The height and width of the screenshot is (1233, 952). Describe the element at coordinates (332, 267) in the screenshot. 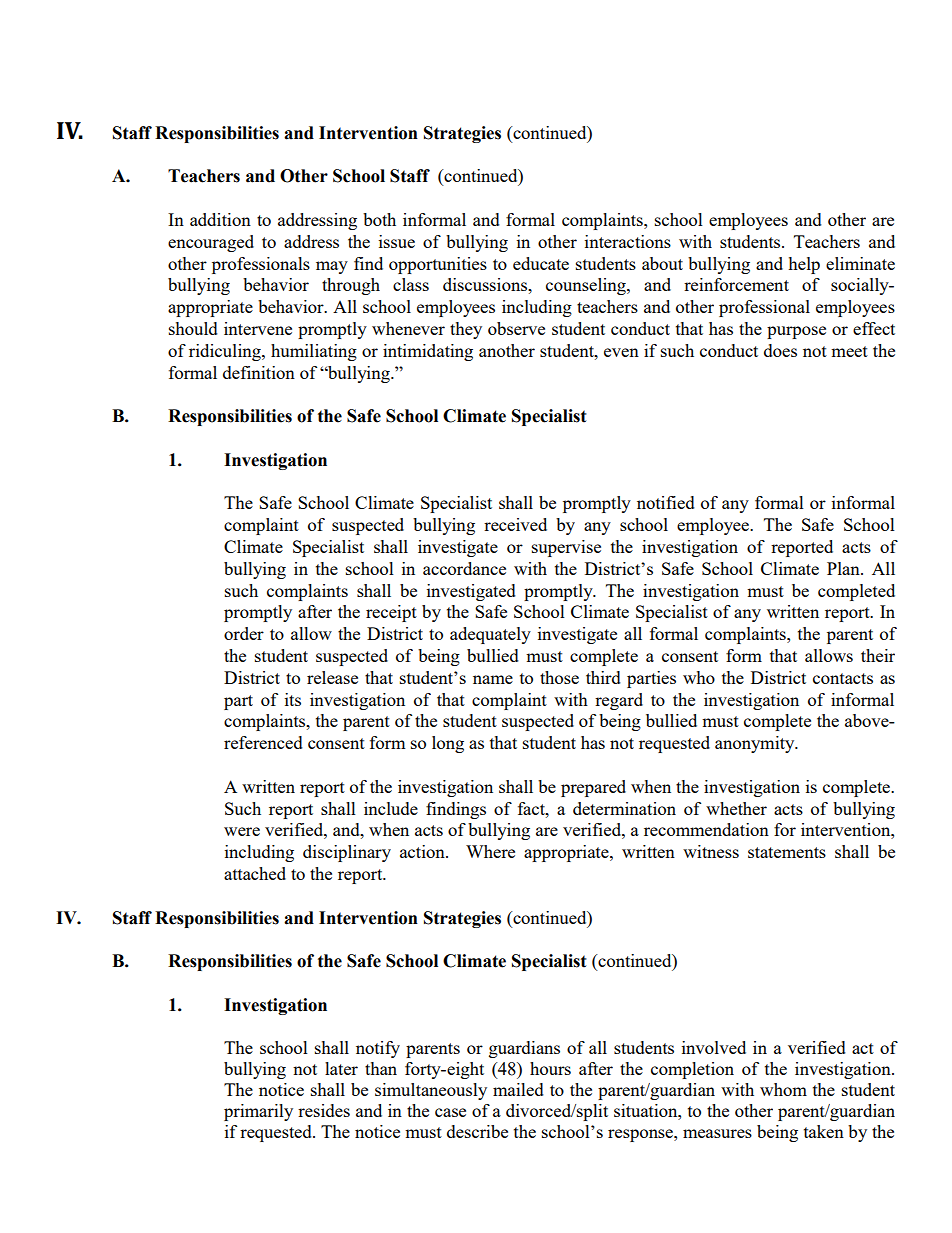

I see `may` at that location.
